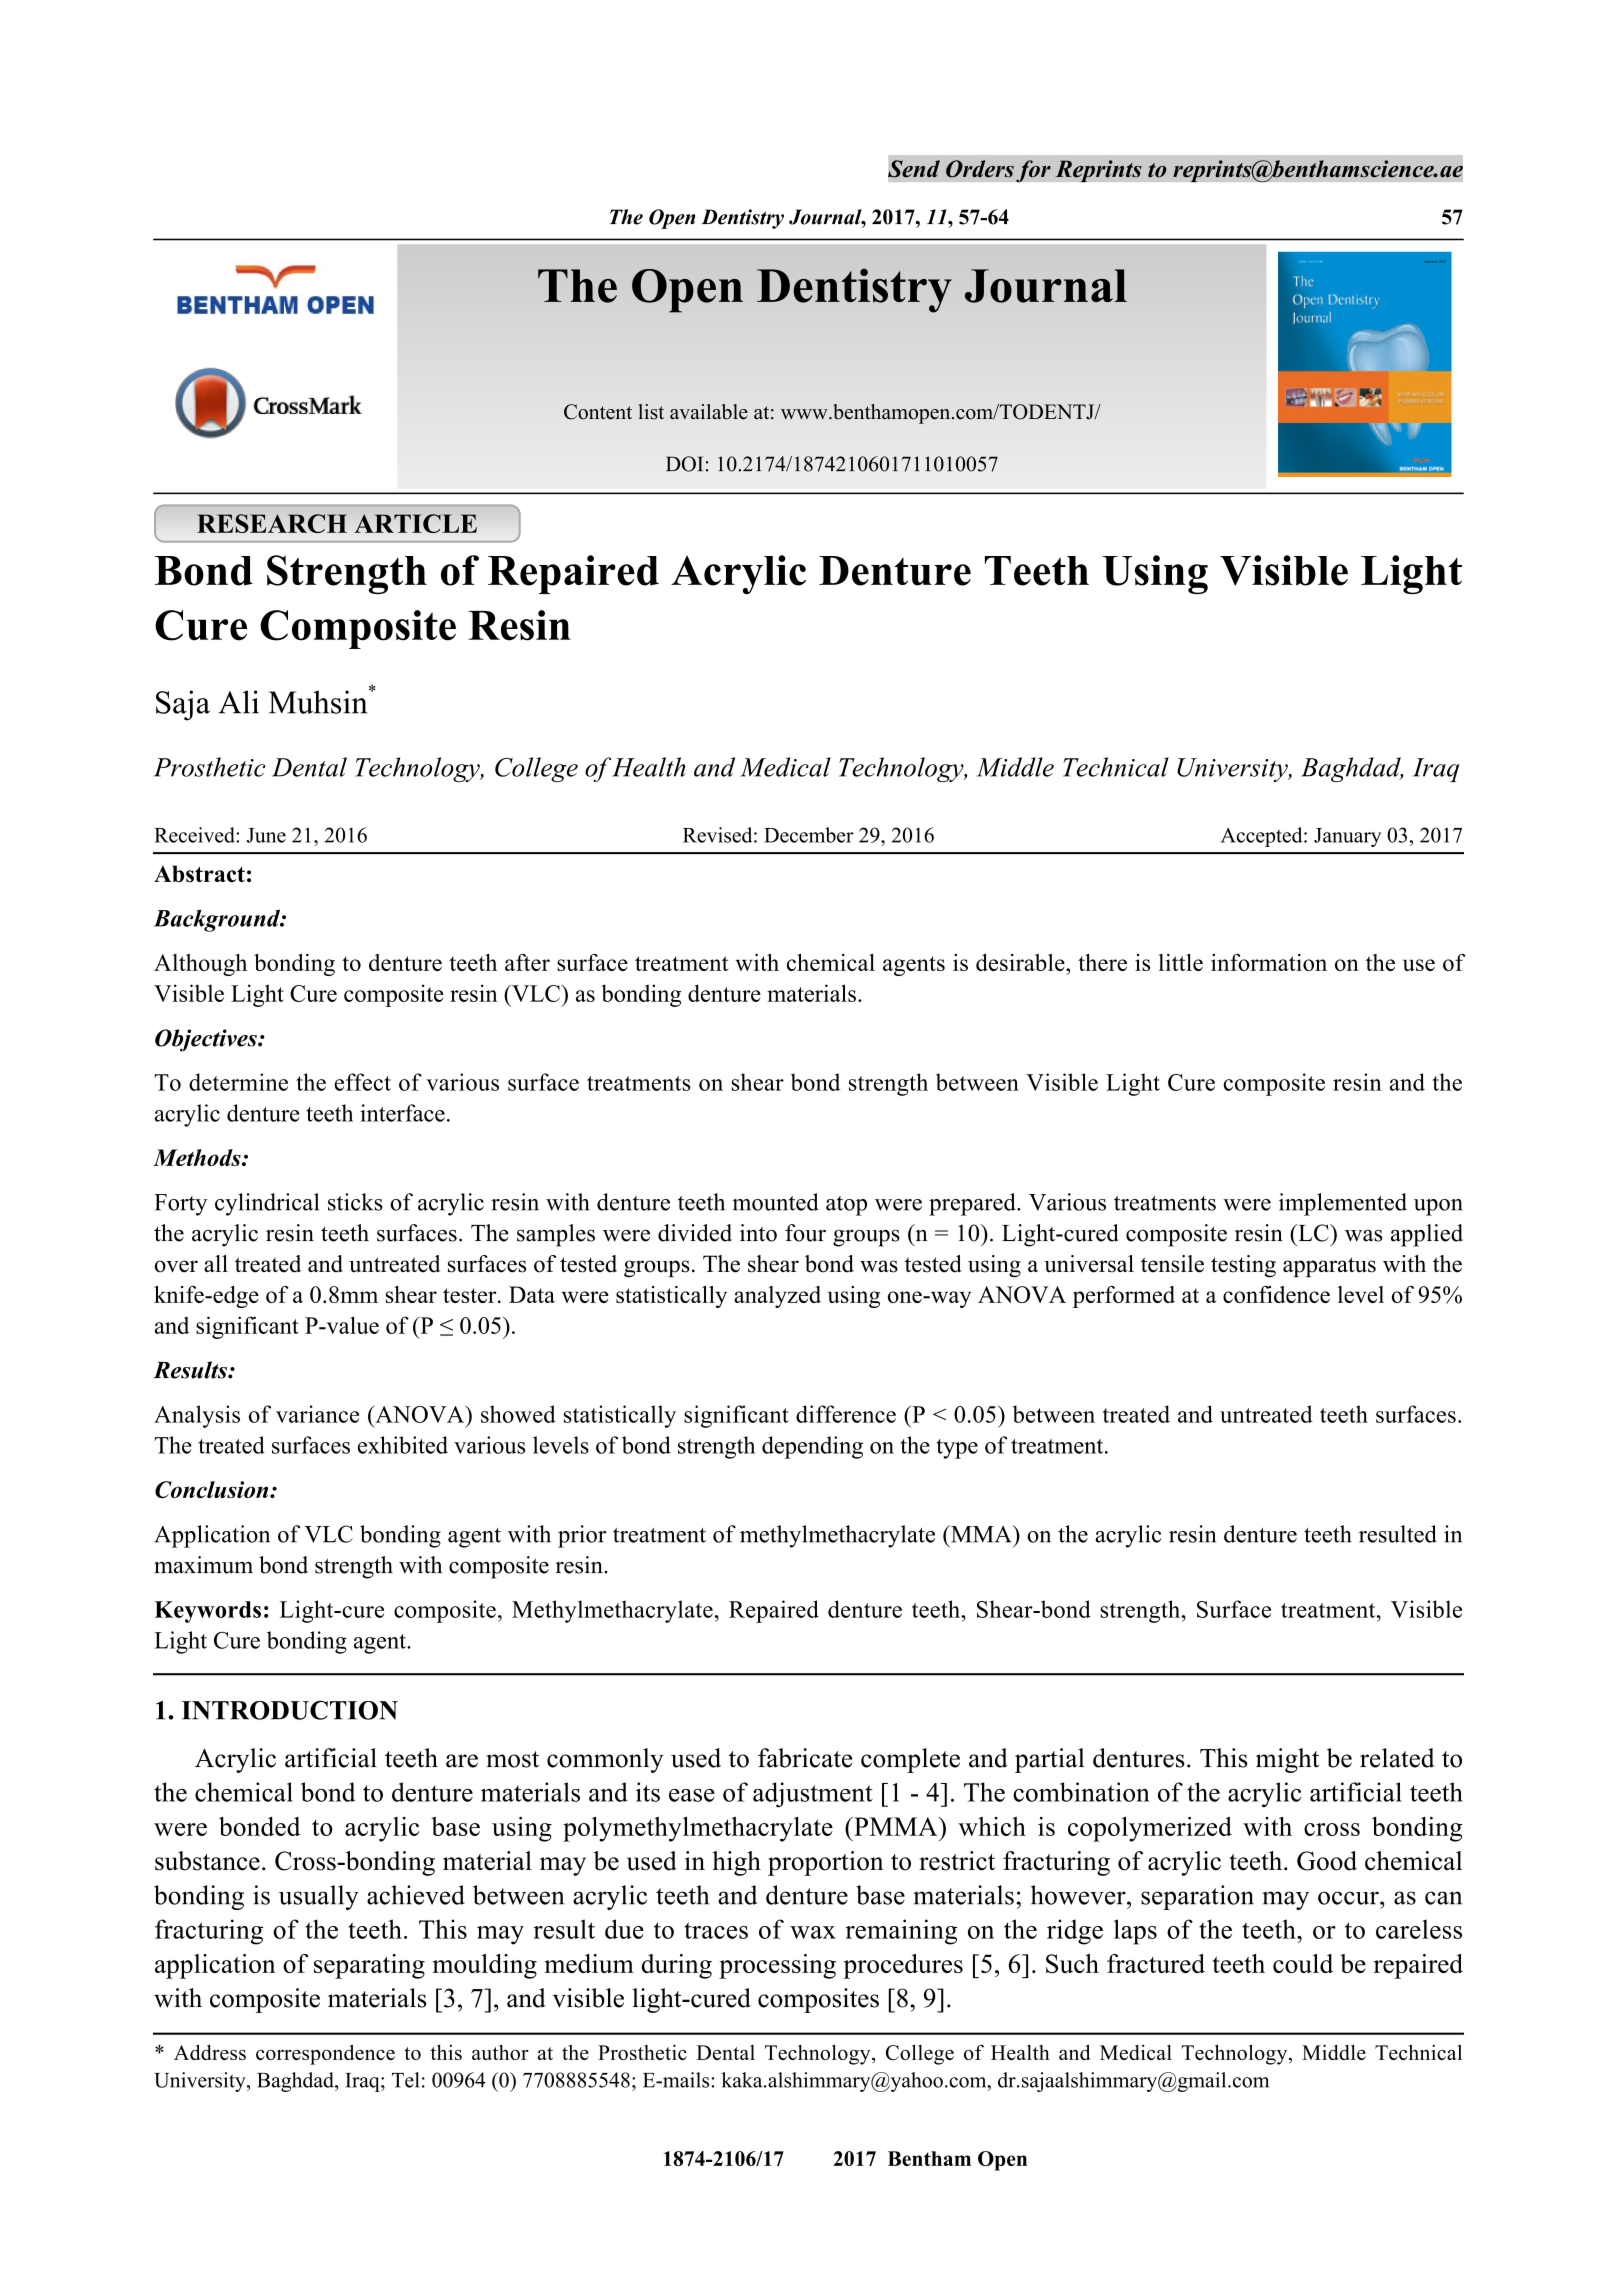  What do you see at coordinates (200, 965) in the image?
I see `Although` at bounding box center [200, 965].
